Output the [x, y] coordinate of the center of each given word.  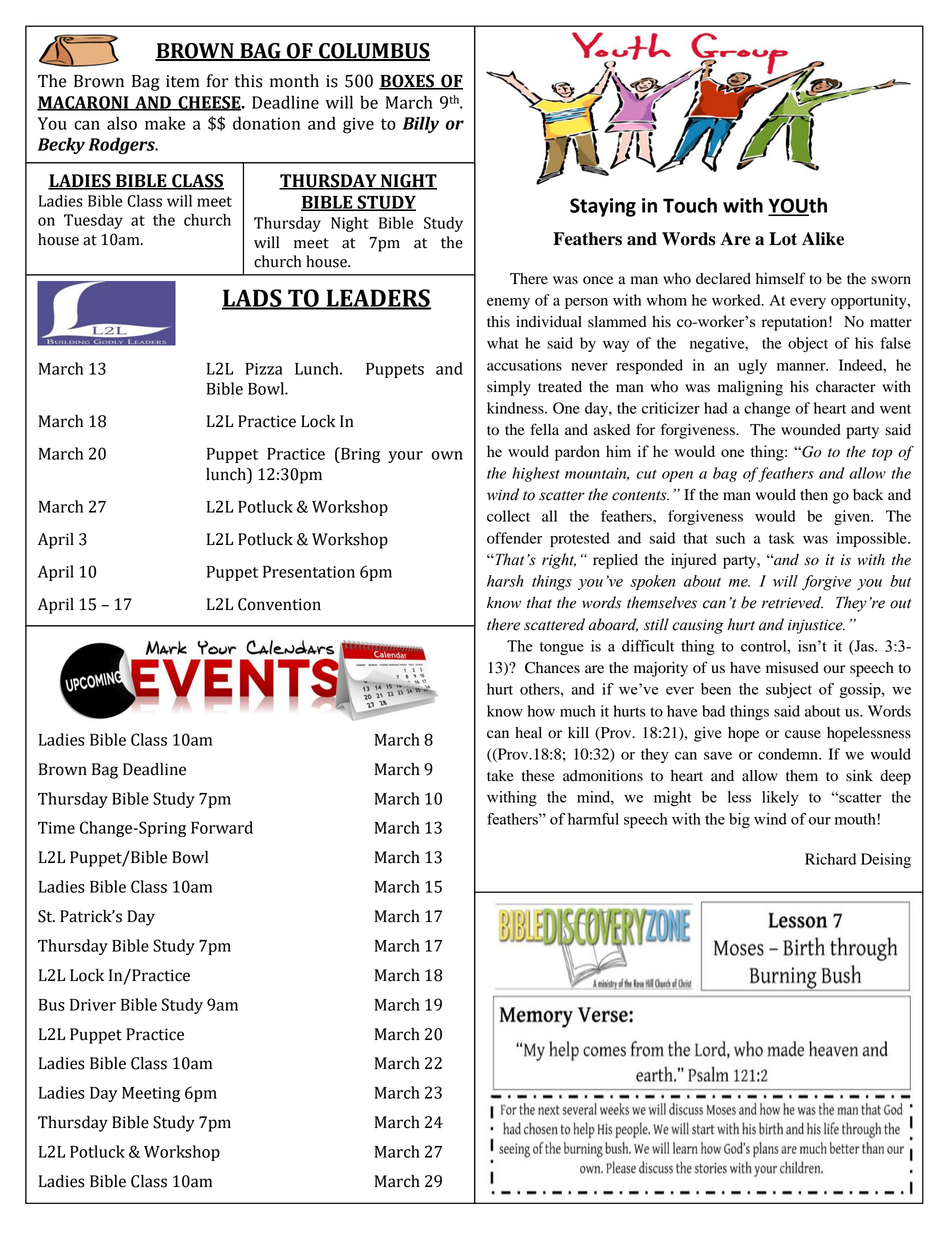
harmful [593, 819]
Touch [690, 205]
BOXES [407, 82]
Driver [93, 1005]
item [183, 81]
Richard [830, 859]
